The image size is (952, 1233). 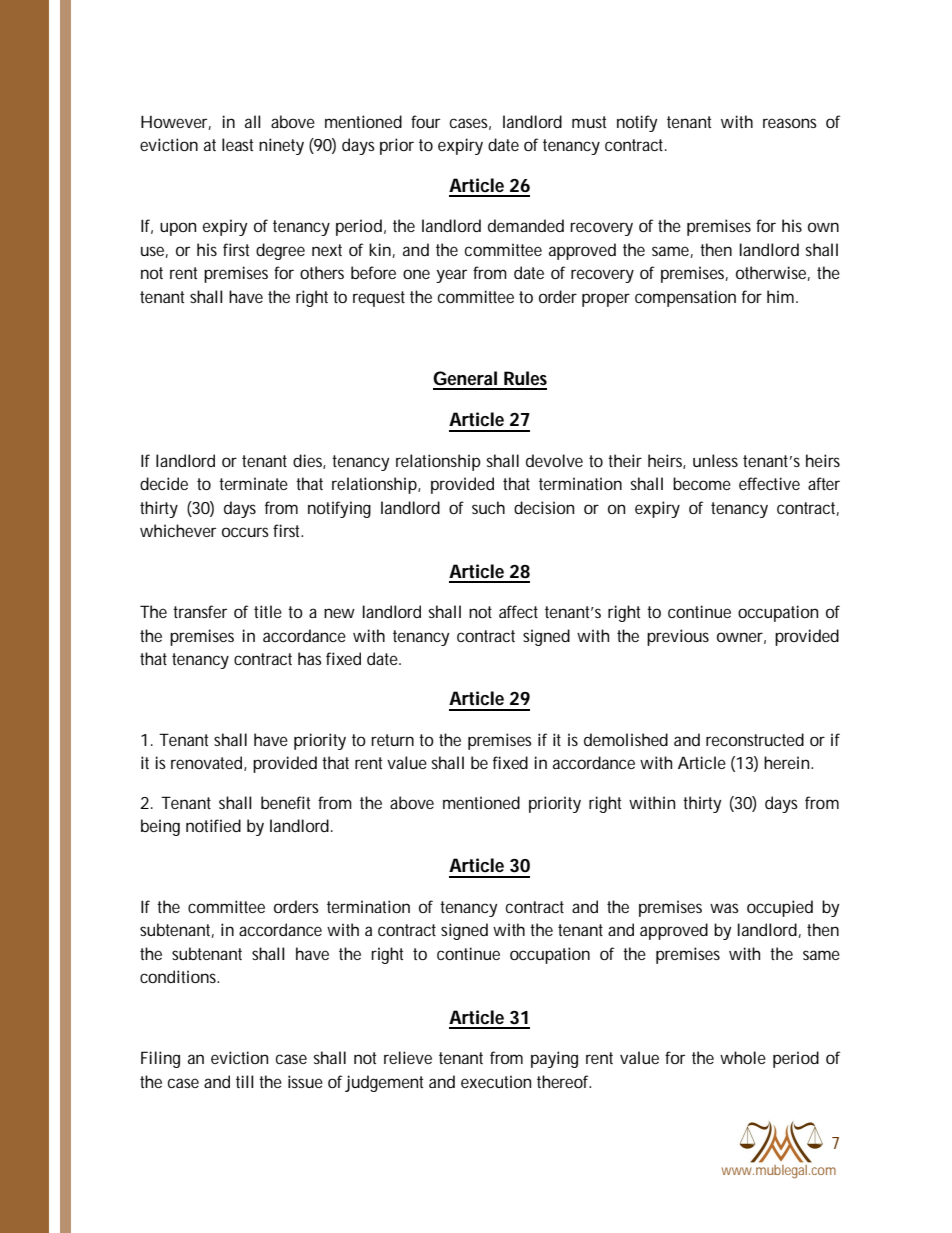 I want to click on four, so click(x=425, y=121).
